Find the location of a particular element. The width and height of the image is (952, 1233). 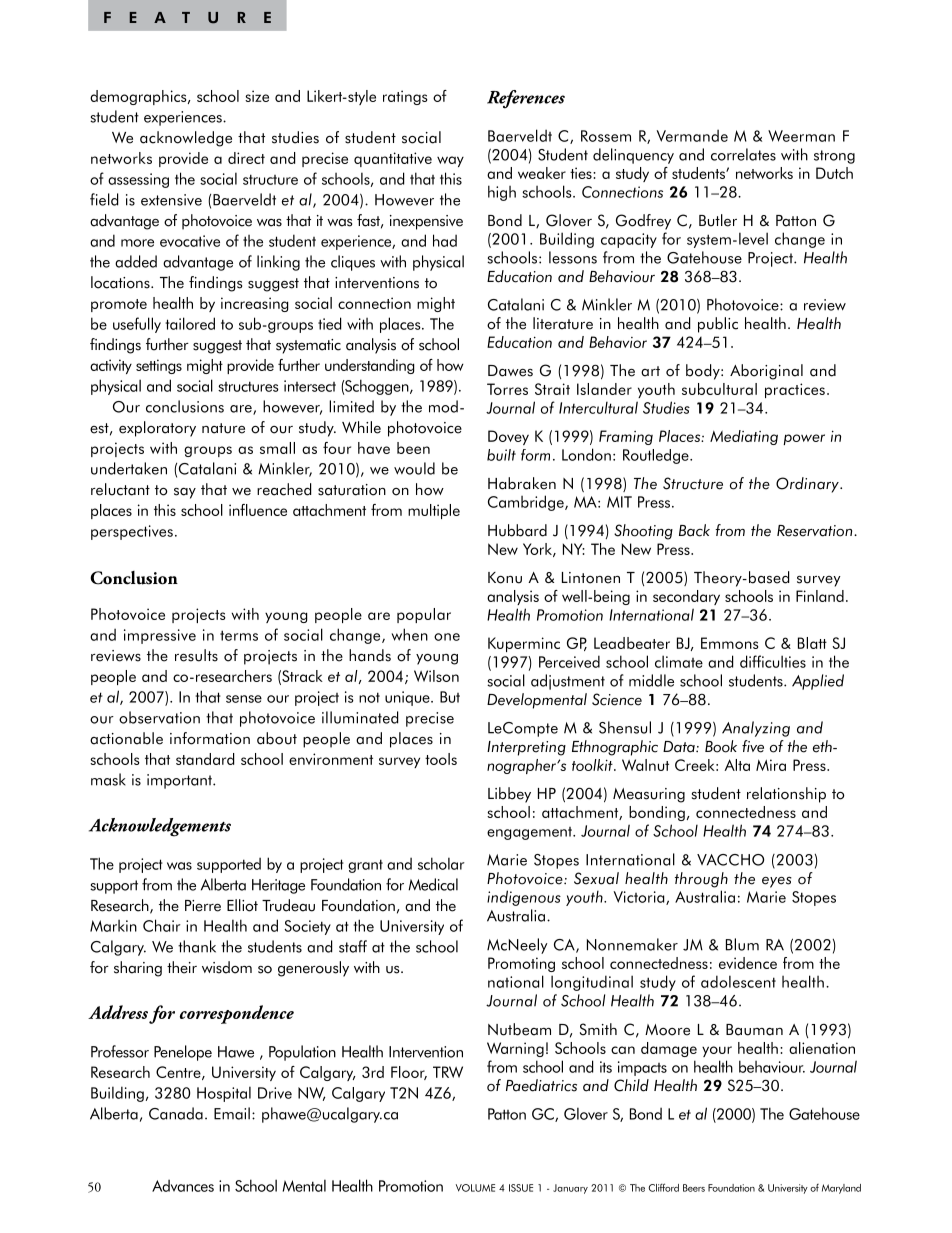

Wilson is located at coordinates (436, 676).
